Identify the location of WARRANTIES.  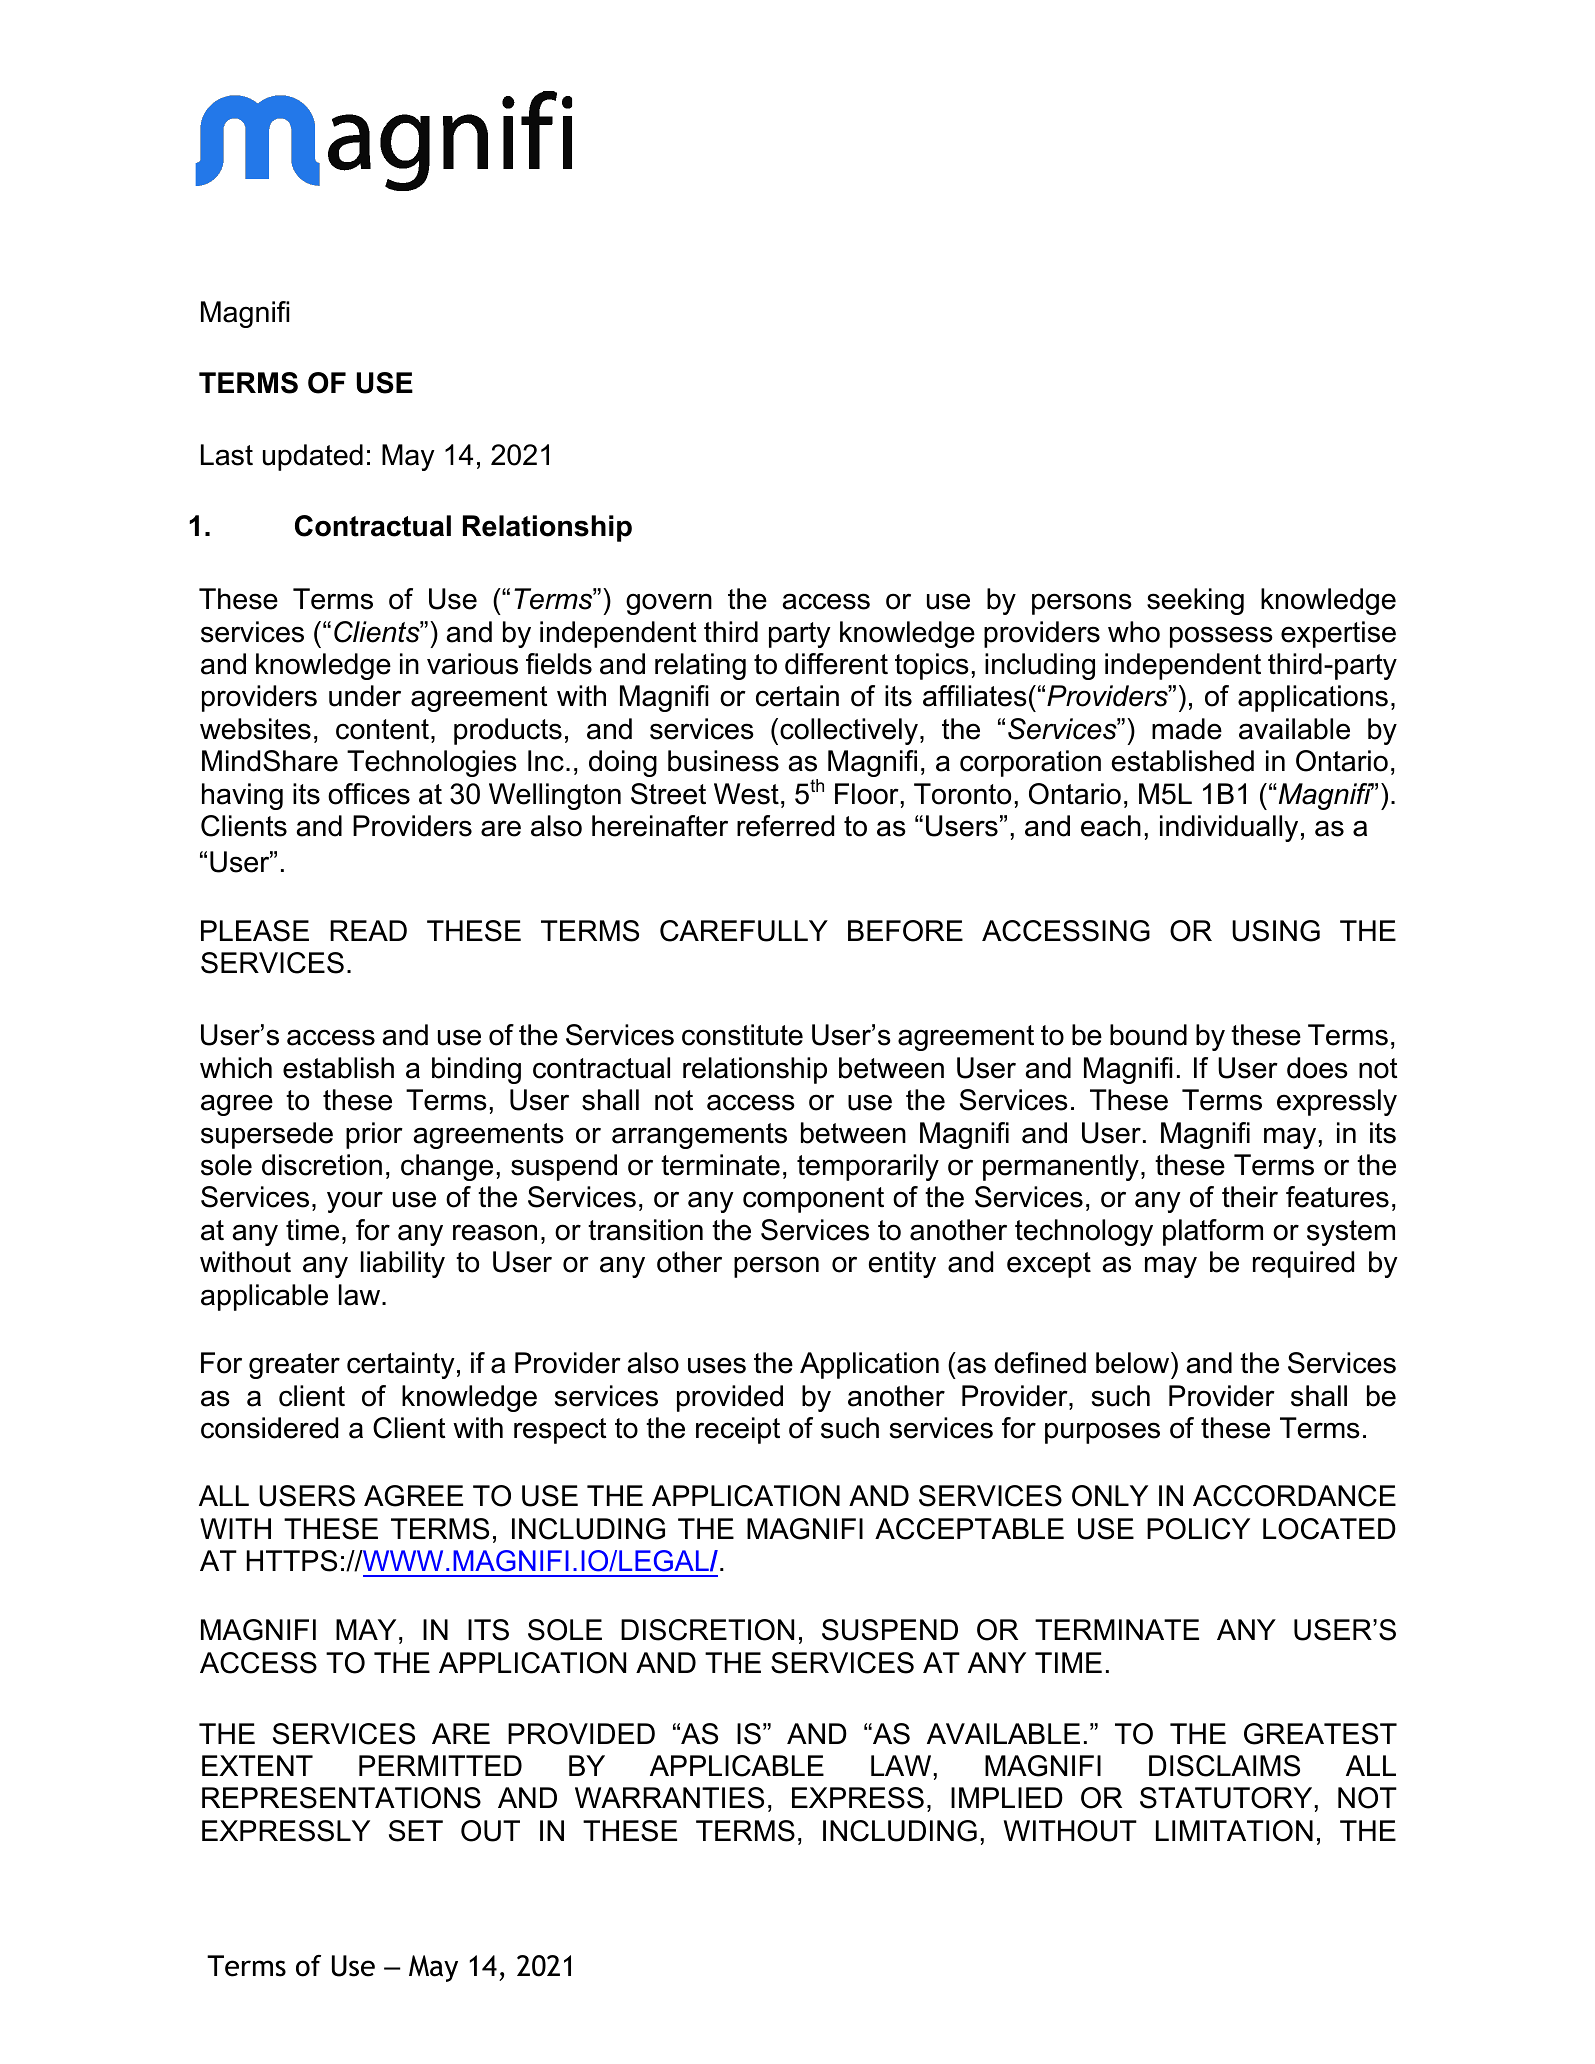
(669, 1798).
